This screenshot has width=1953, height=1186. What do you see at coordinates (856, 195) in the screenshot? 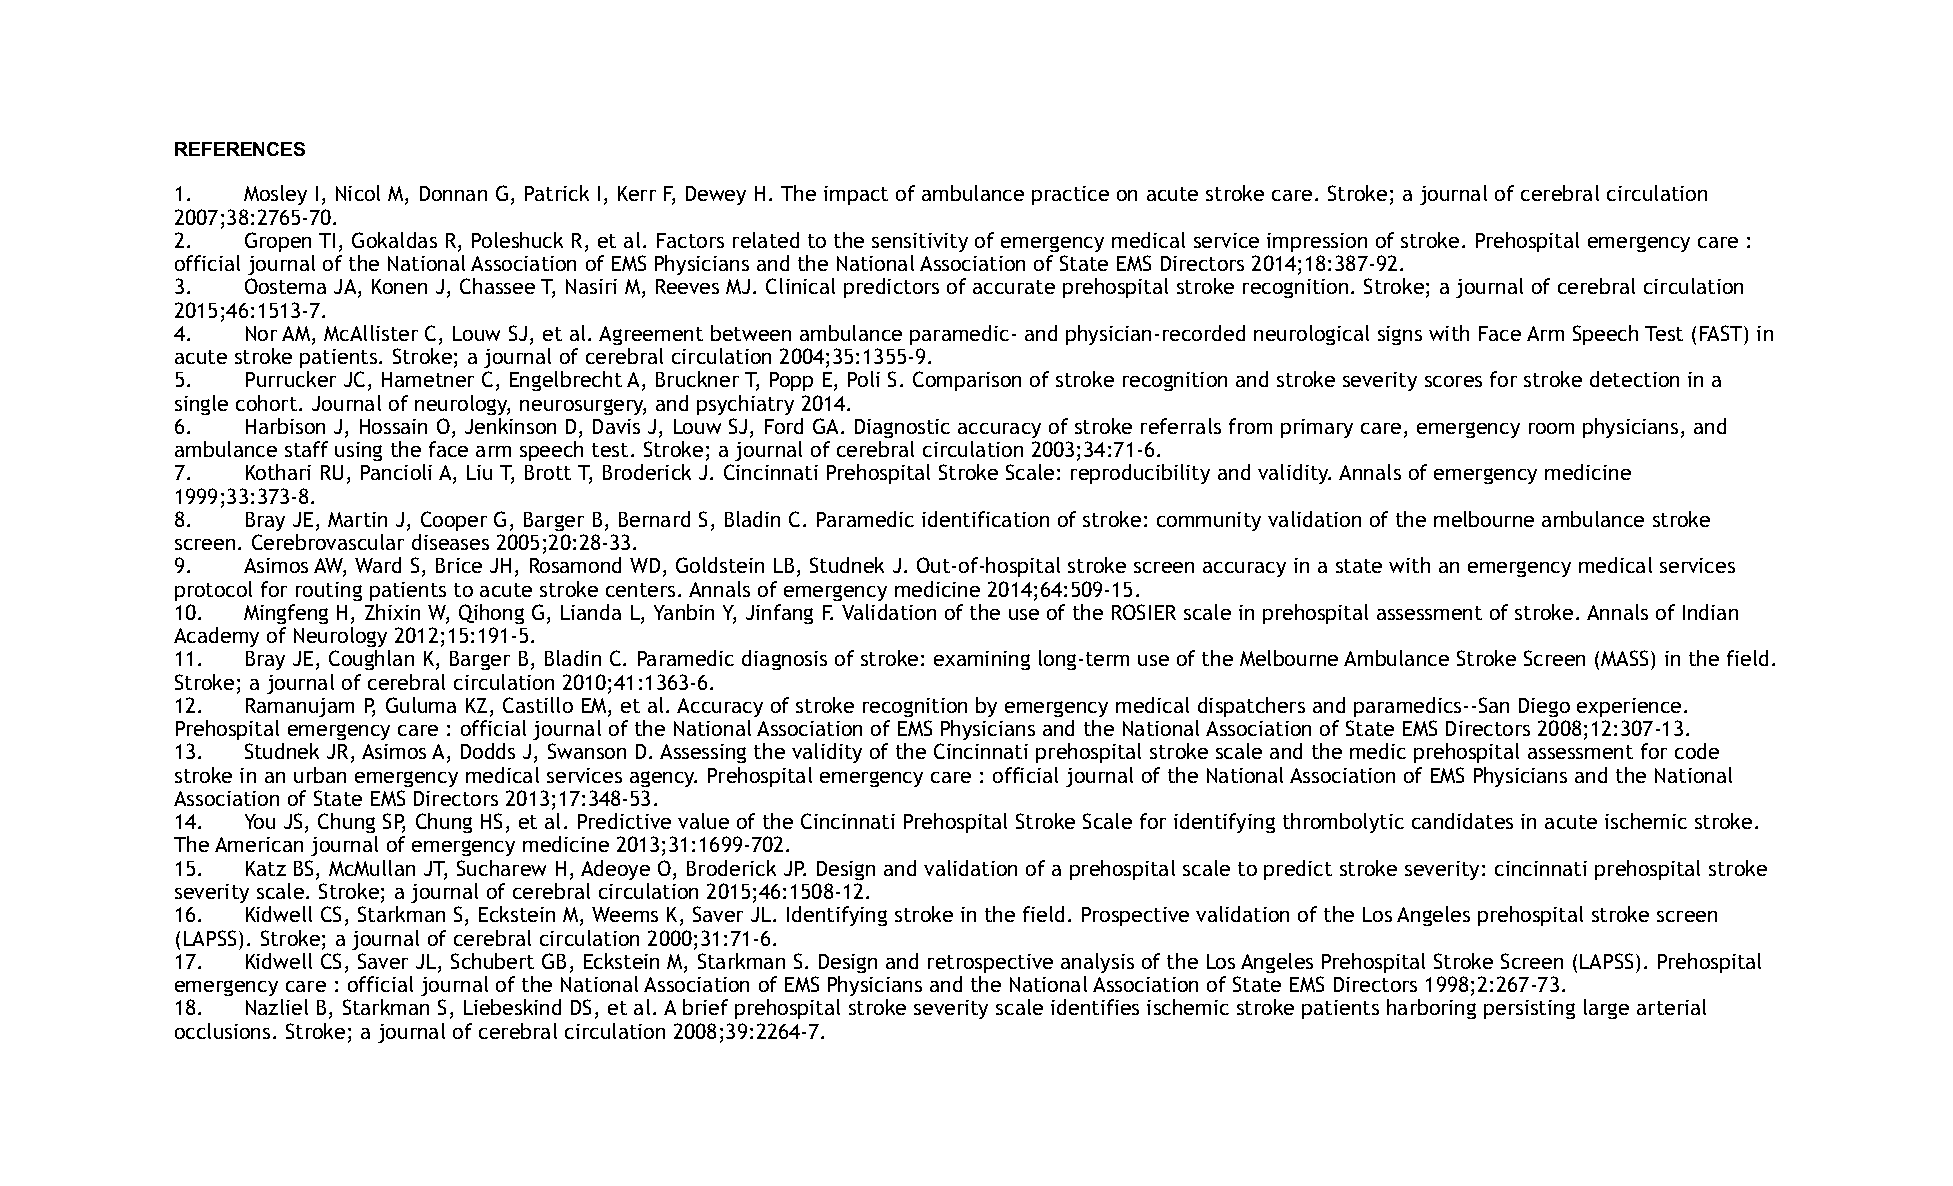
I see `impact` at bounding box center [856, 195].
